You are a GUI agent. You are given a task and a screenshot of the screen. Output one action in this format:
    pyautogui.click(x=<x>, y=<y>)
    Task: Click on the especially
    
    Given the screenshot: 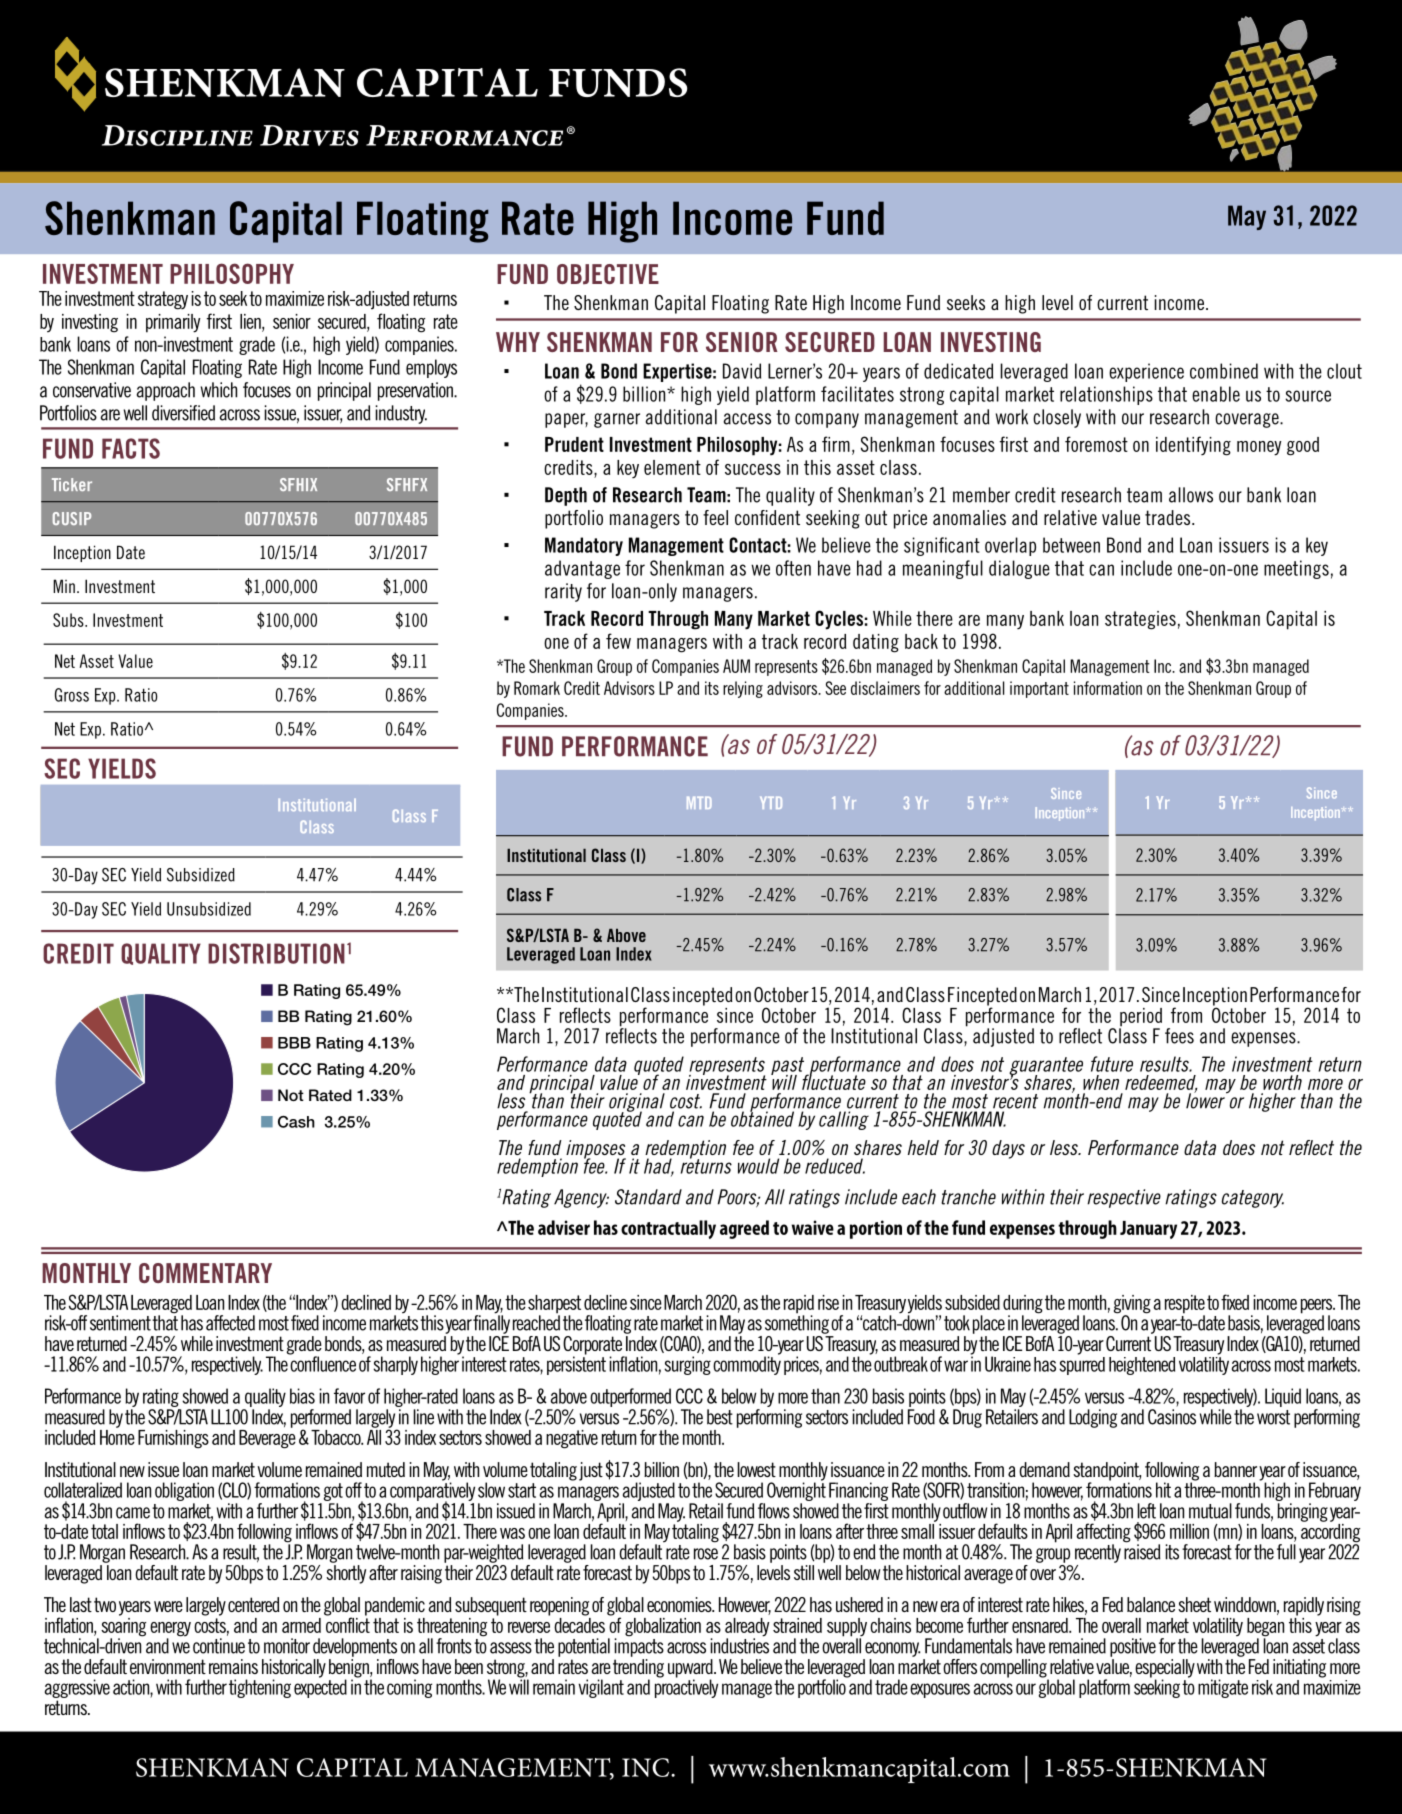 What is the action you would take?
    pyautogui.click(x=1165, y=1669)
